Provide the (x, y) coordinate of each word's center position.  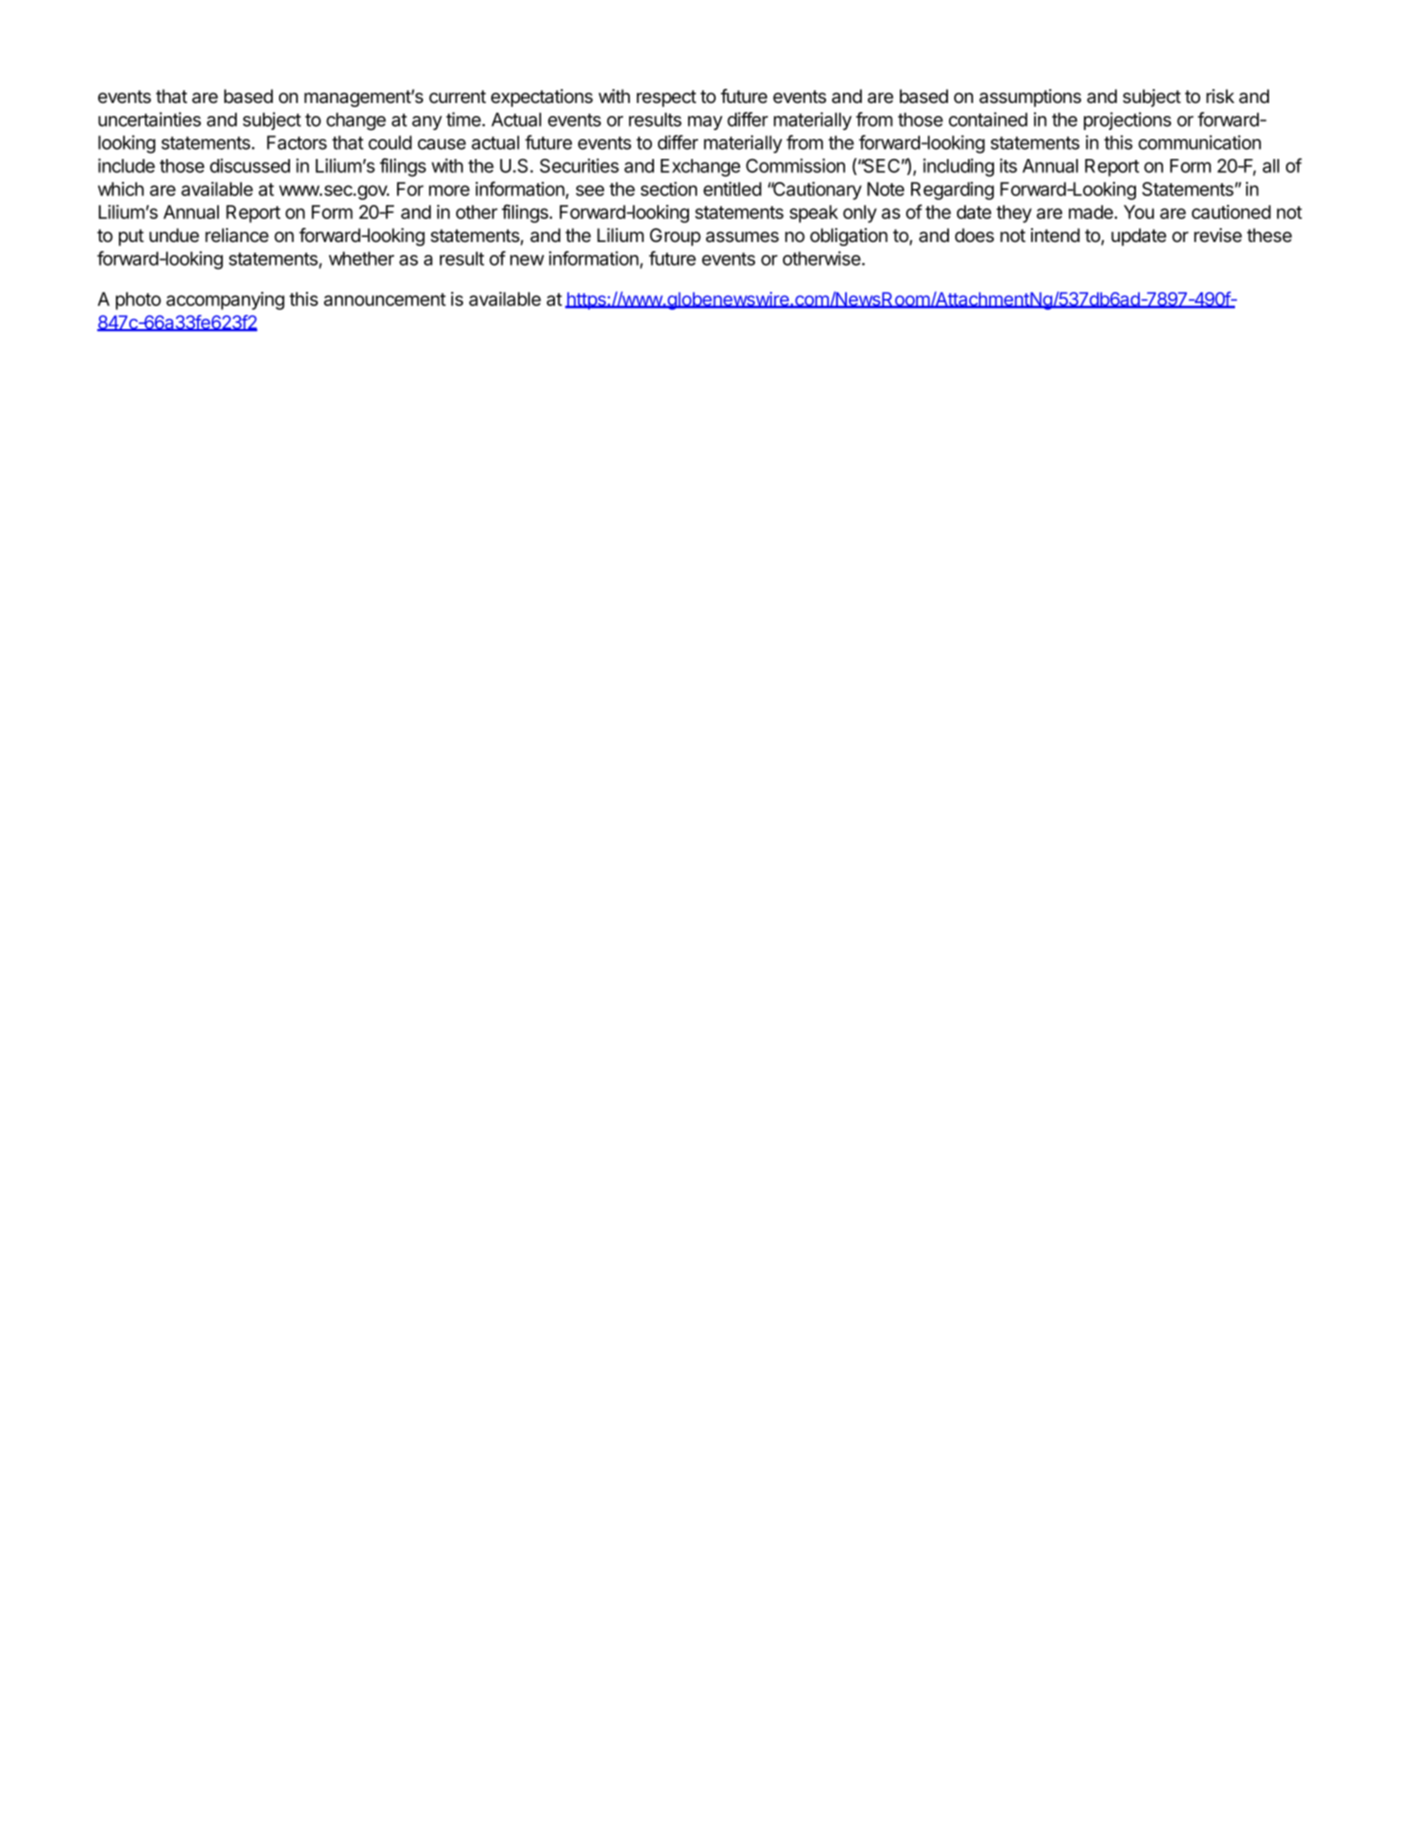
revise (1218, 235)
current (457, 97)
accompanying (225, 301)
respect (666, 98)
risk (1220, 96)
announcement (385, 299)
